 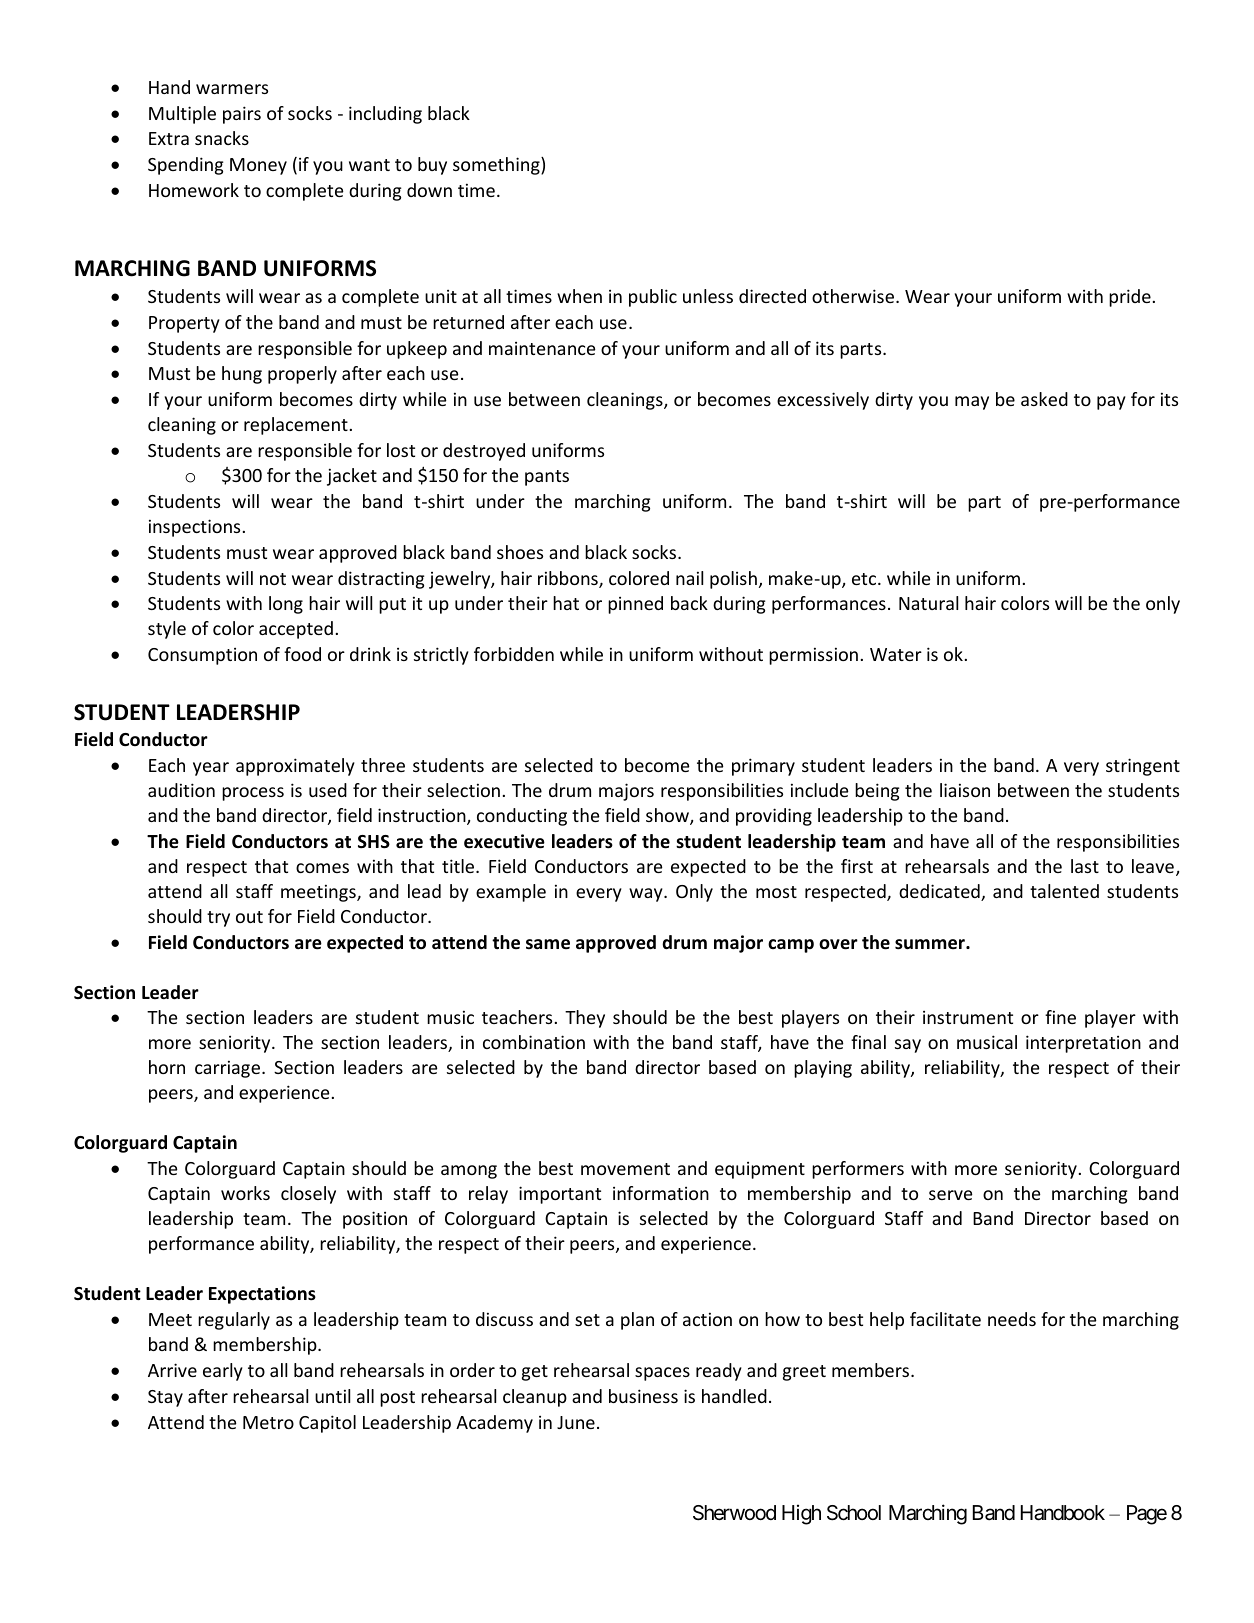 What do you see at coordinates (273, 579) in the screenshot?
I see `not` at bounding box center [273, 579].
